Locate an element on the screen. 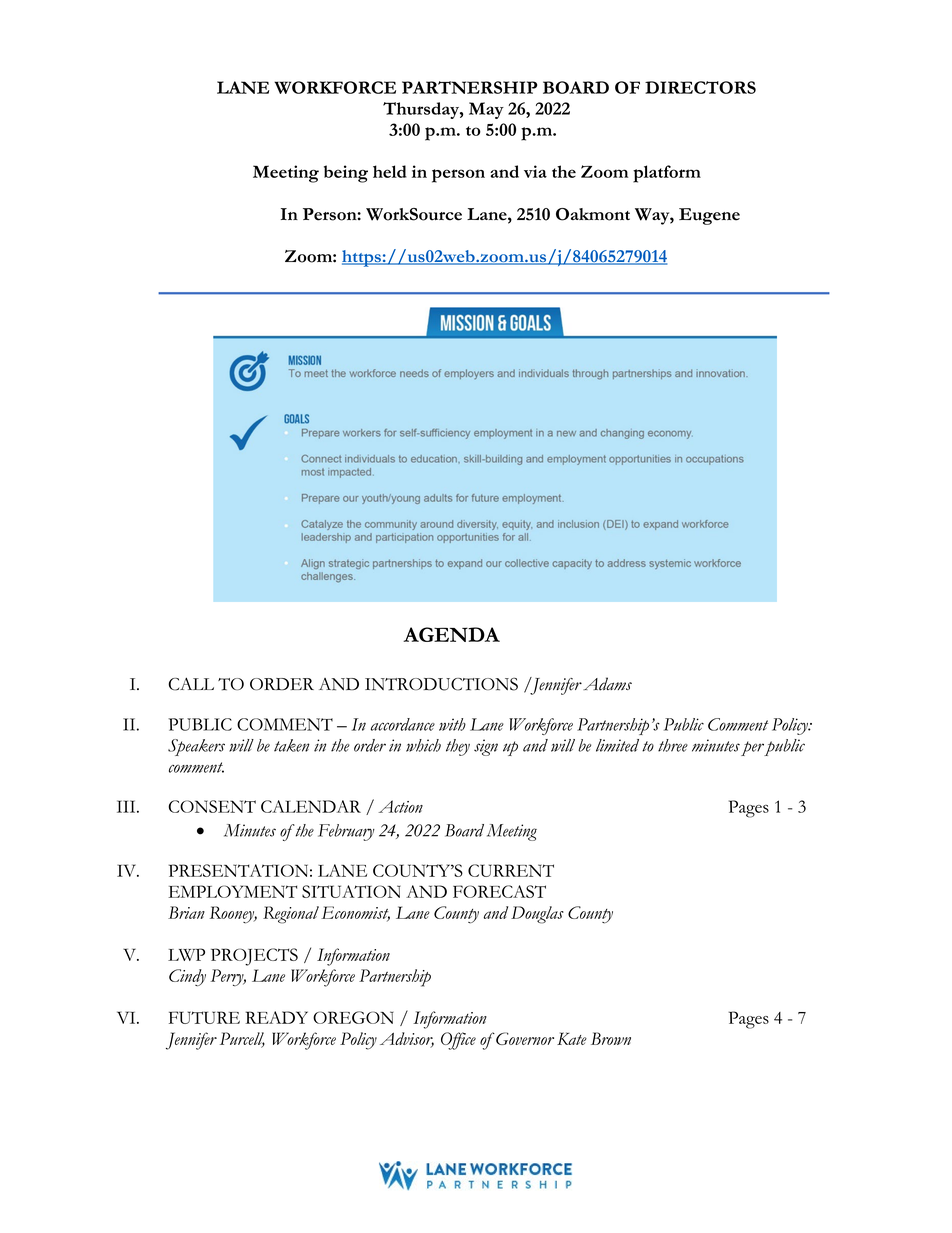 This screenshot has height=1233, width=952. CALL is located at coordinates (191, 684).
